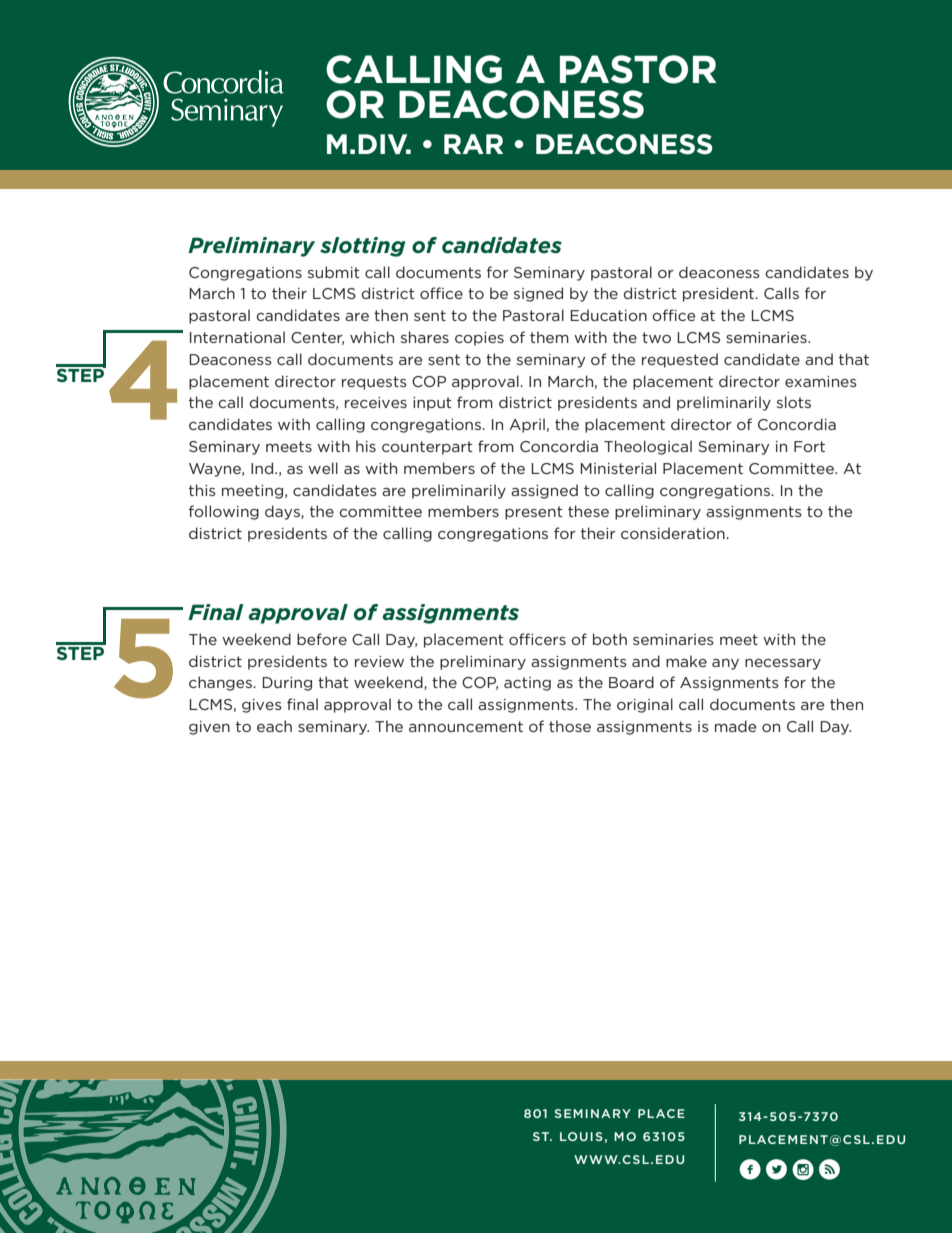 The image size is (952, 1233). Describe the element at coordinates (527, 425) in the document. I see `April` at that location.
